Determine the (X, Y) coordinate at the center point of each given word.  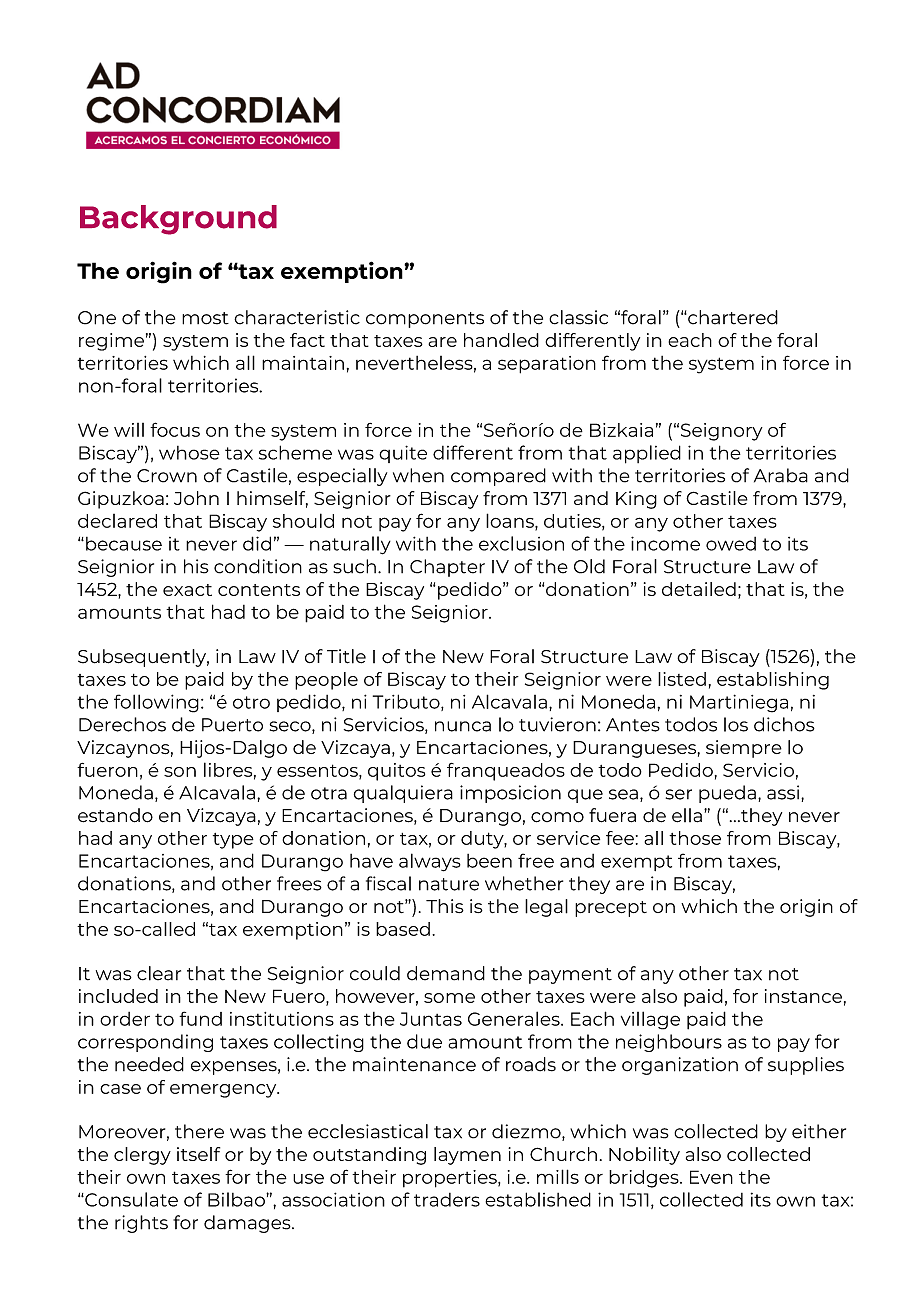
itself (198, 1154)
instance (803, 996)
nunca (463, 726)
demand (446, 973)
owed (731, 544)
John (196, 498)
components (425, 320)
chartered (732, 317)
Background (178, 220)
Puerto (232, 725)
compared (498, 477)
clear (159, 973)
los (736, 724)
